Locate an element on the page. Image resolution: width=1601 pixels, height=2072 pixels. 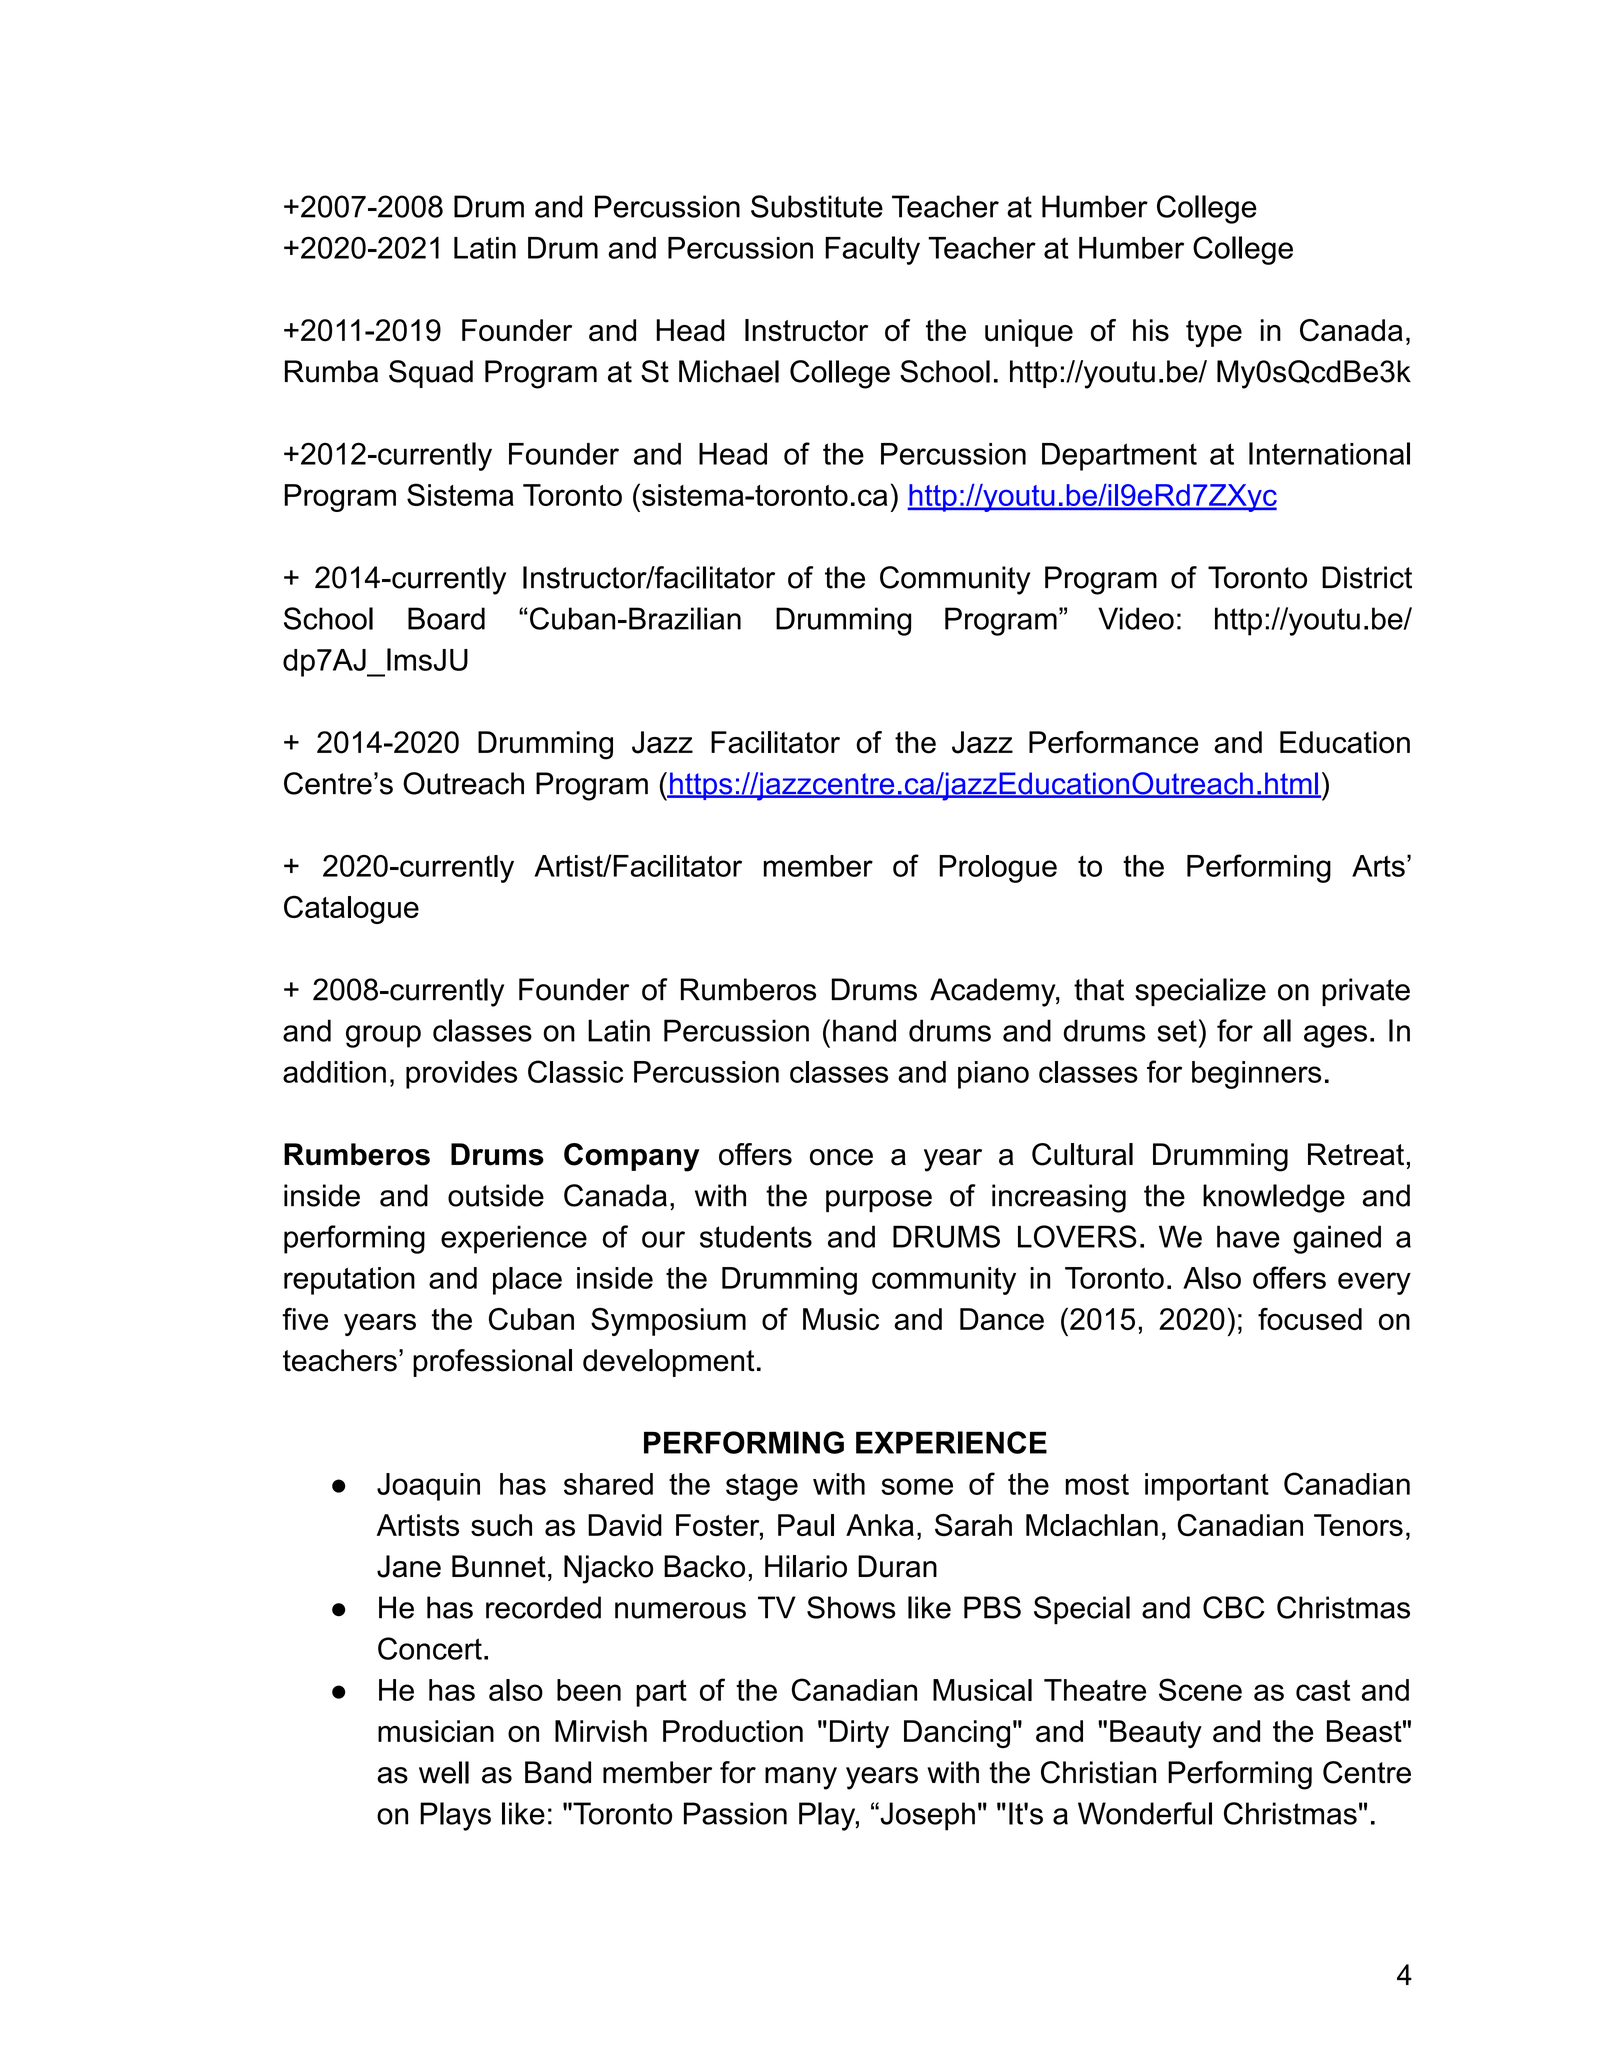
Board is located at coordinates (446, 618).
